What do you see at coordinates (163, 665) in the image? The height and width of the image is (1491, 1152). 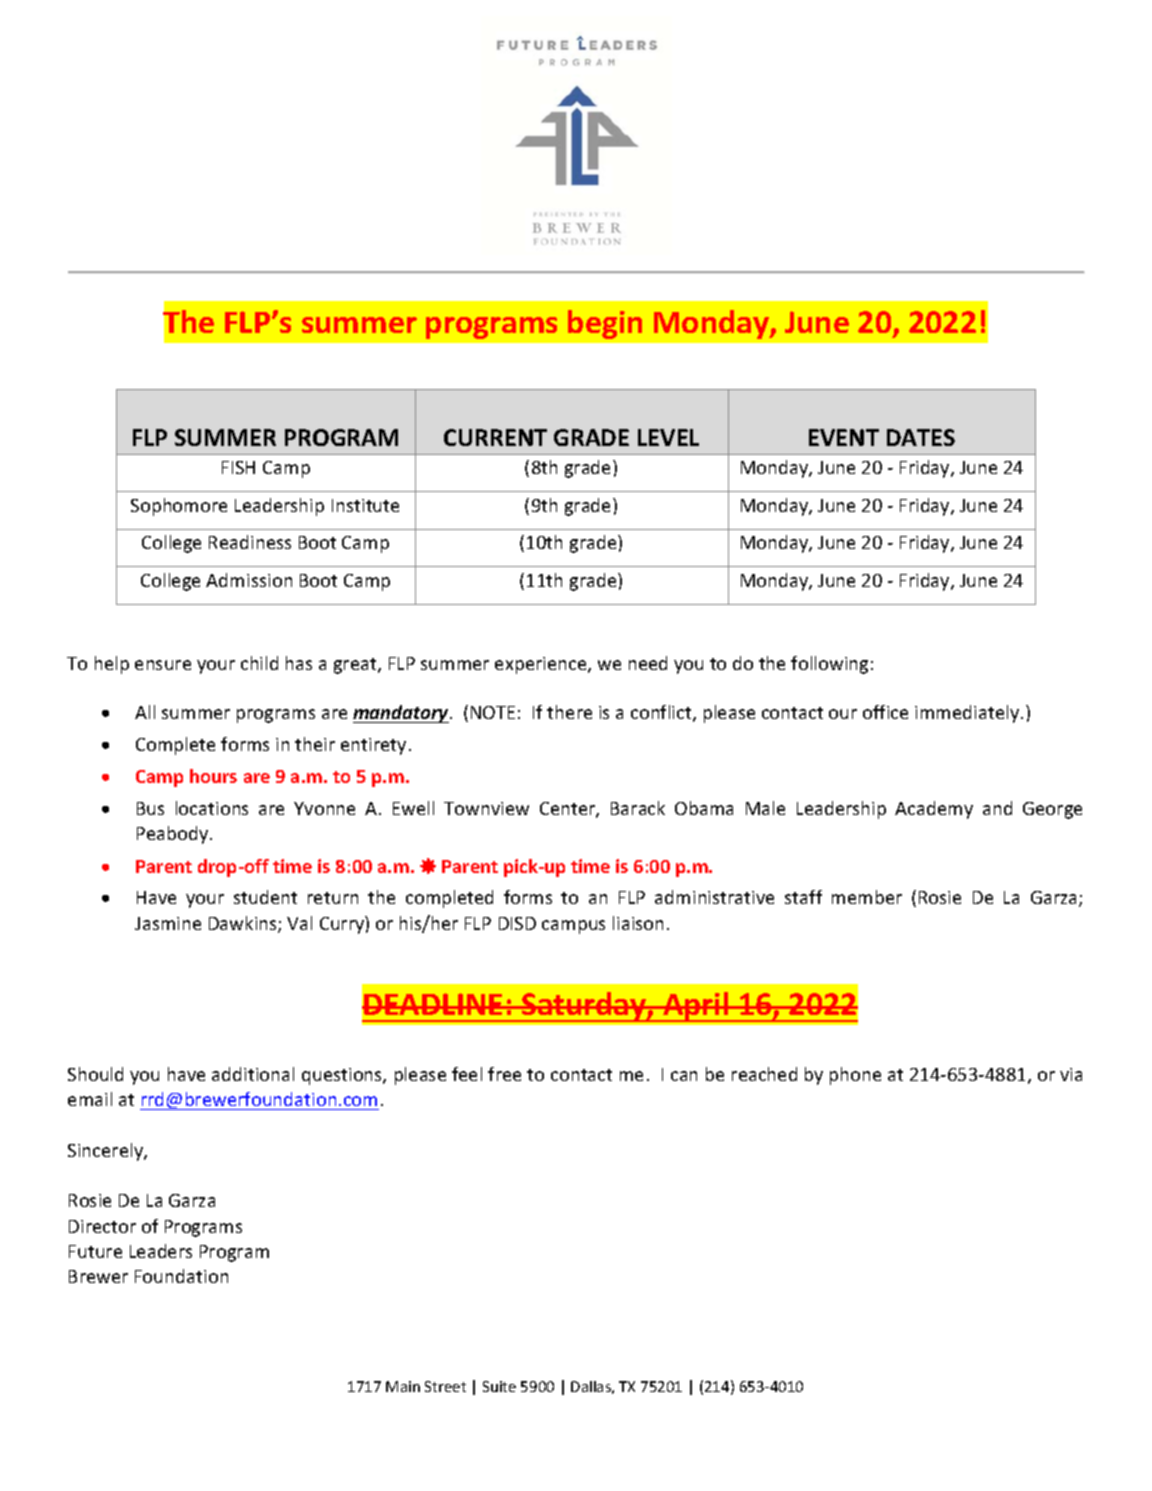 I see `ensure` at bounding box center [163, 665].
